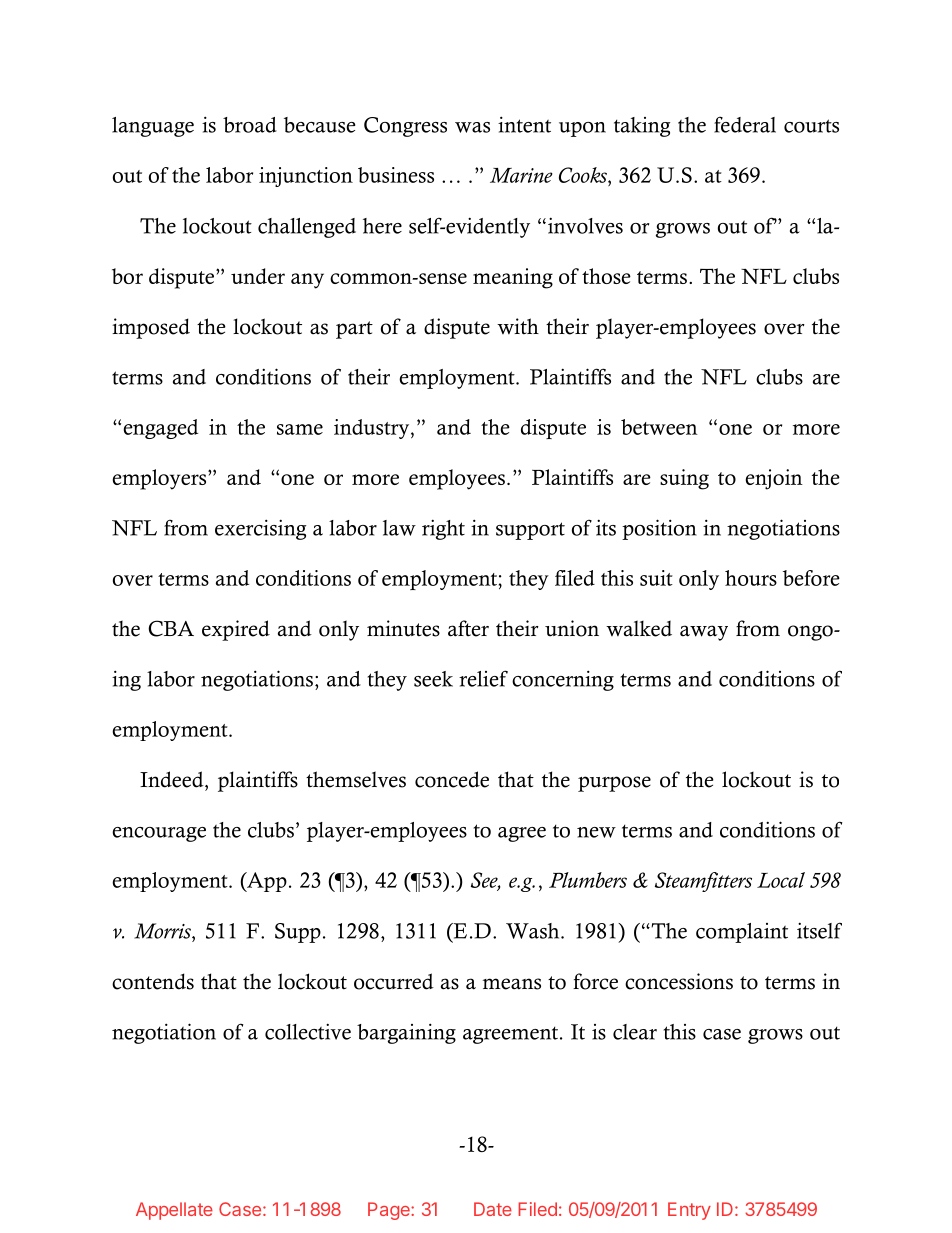  Describe the element at coordinates (521, 175) in the document. I see `Marine` at that location.
